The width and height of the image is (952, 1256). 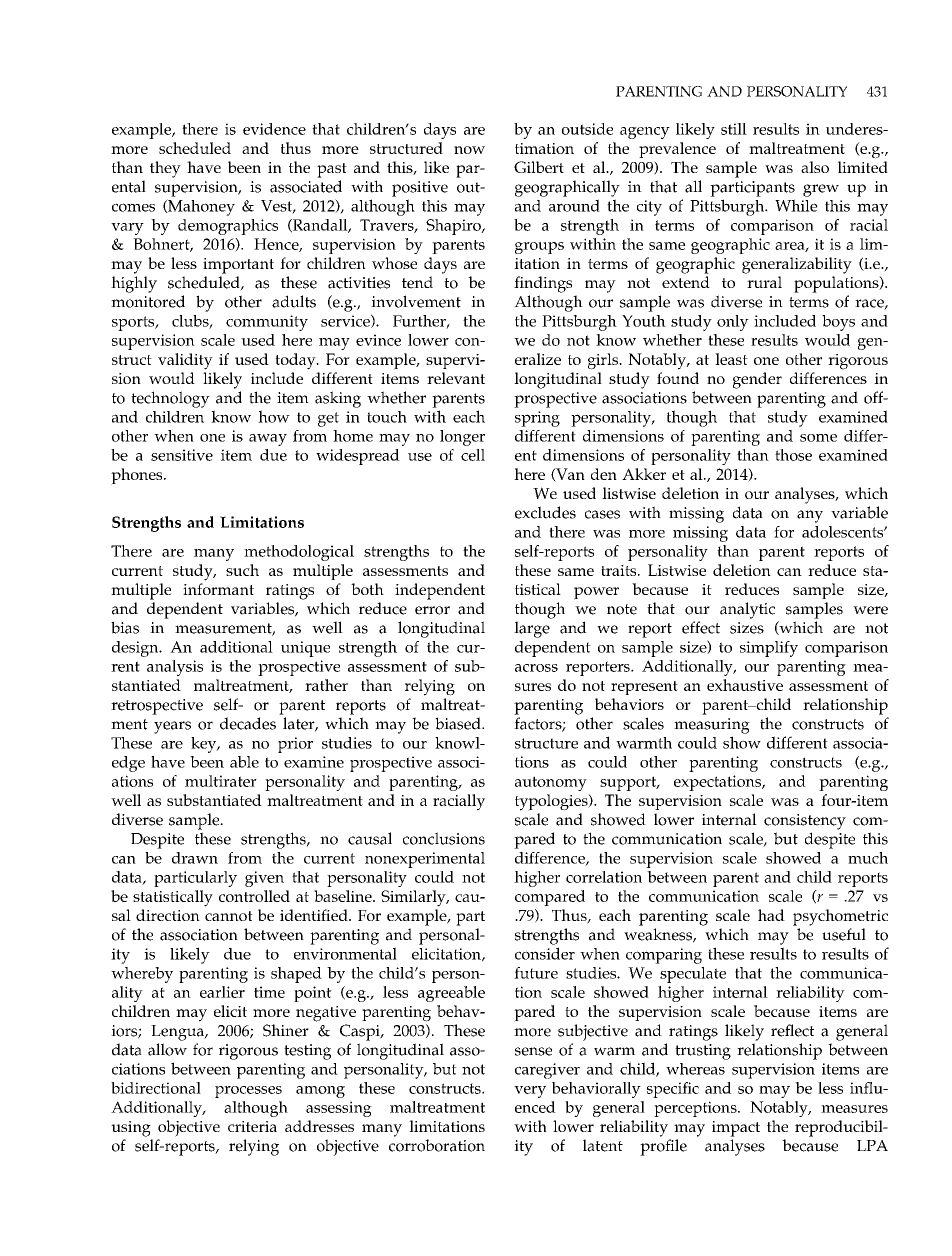 What do you see at coordinates (815, 167) in the image?
I see `also` at bounding box center [815, 167].
